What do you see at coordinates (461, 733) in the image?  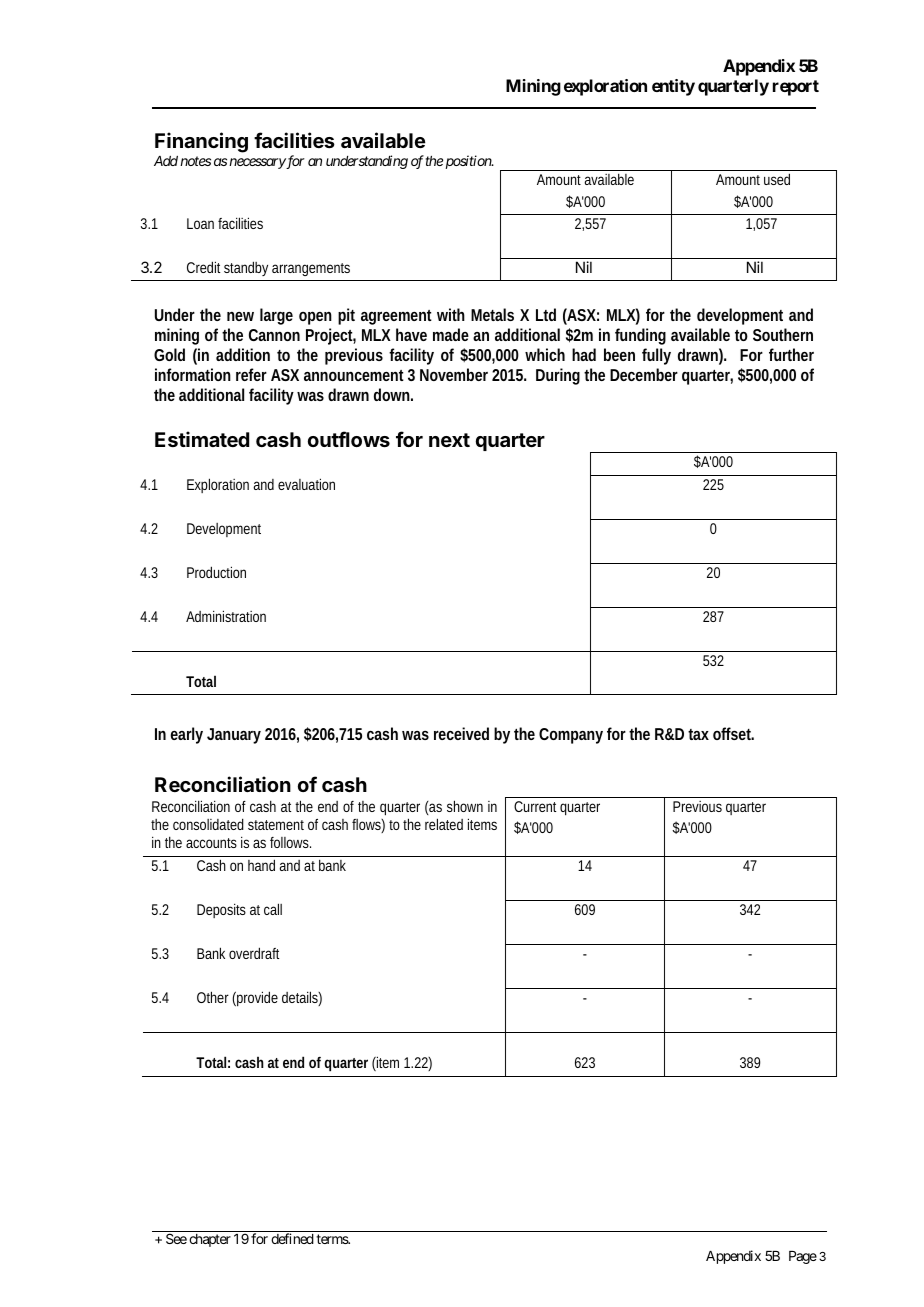 I see `received` at bounding box center [461, 733].
